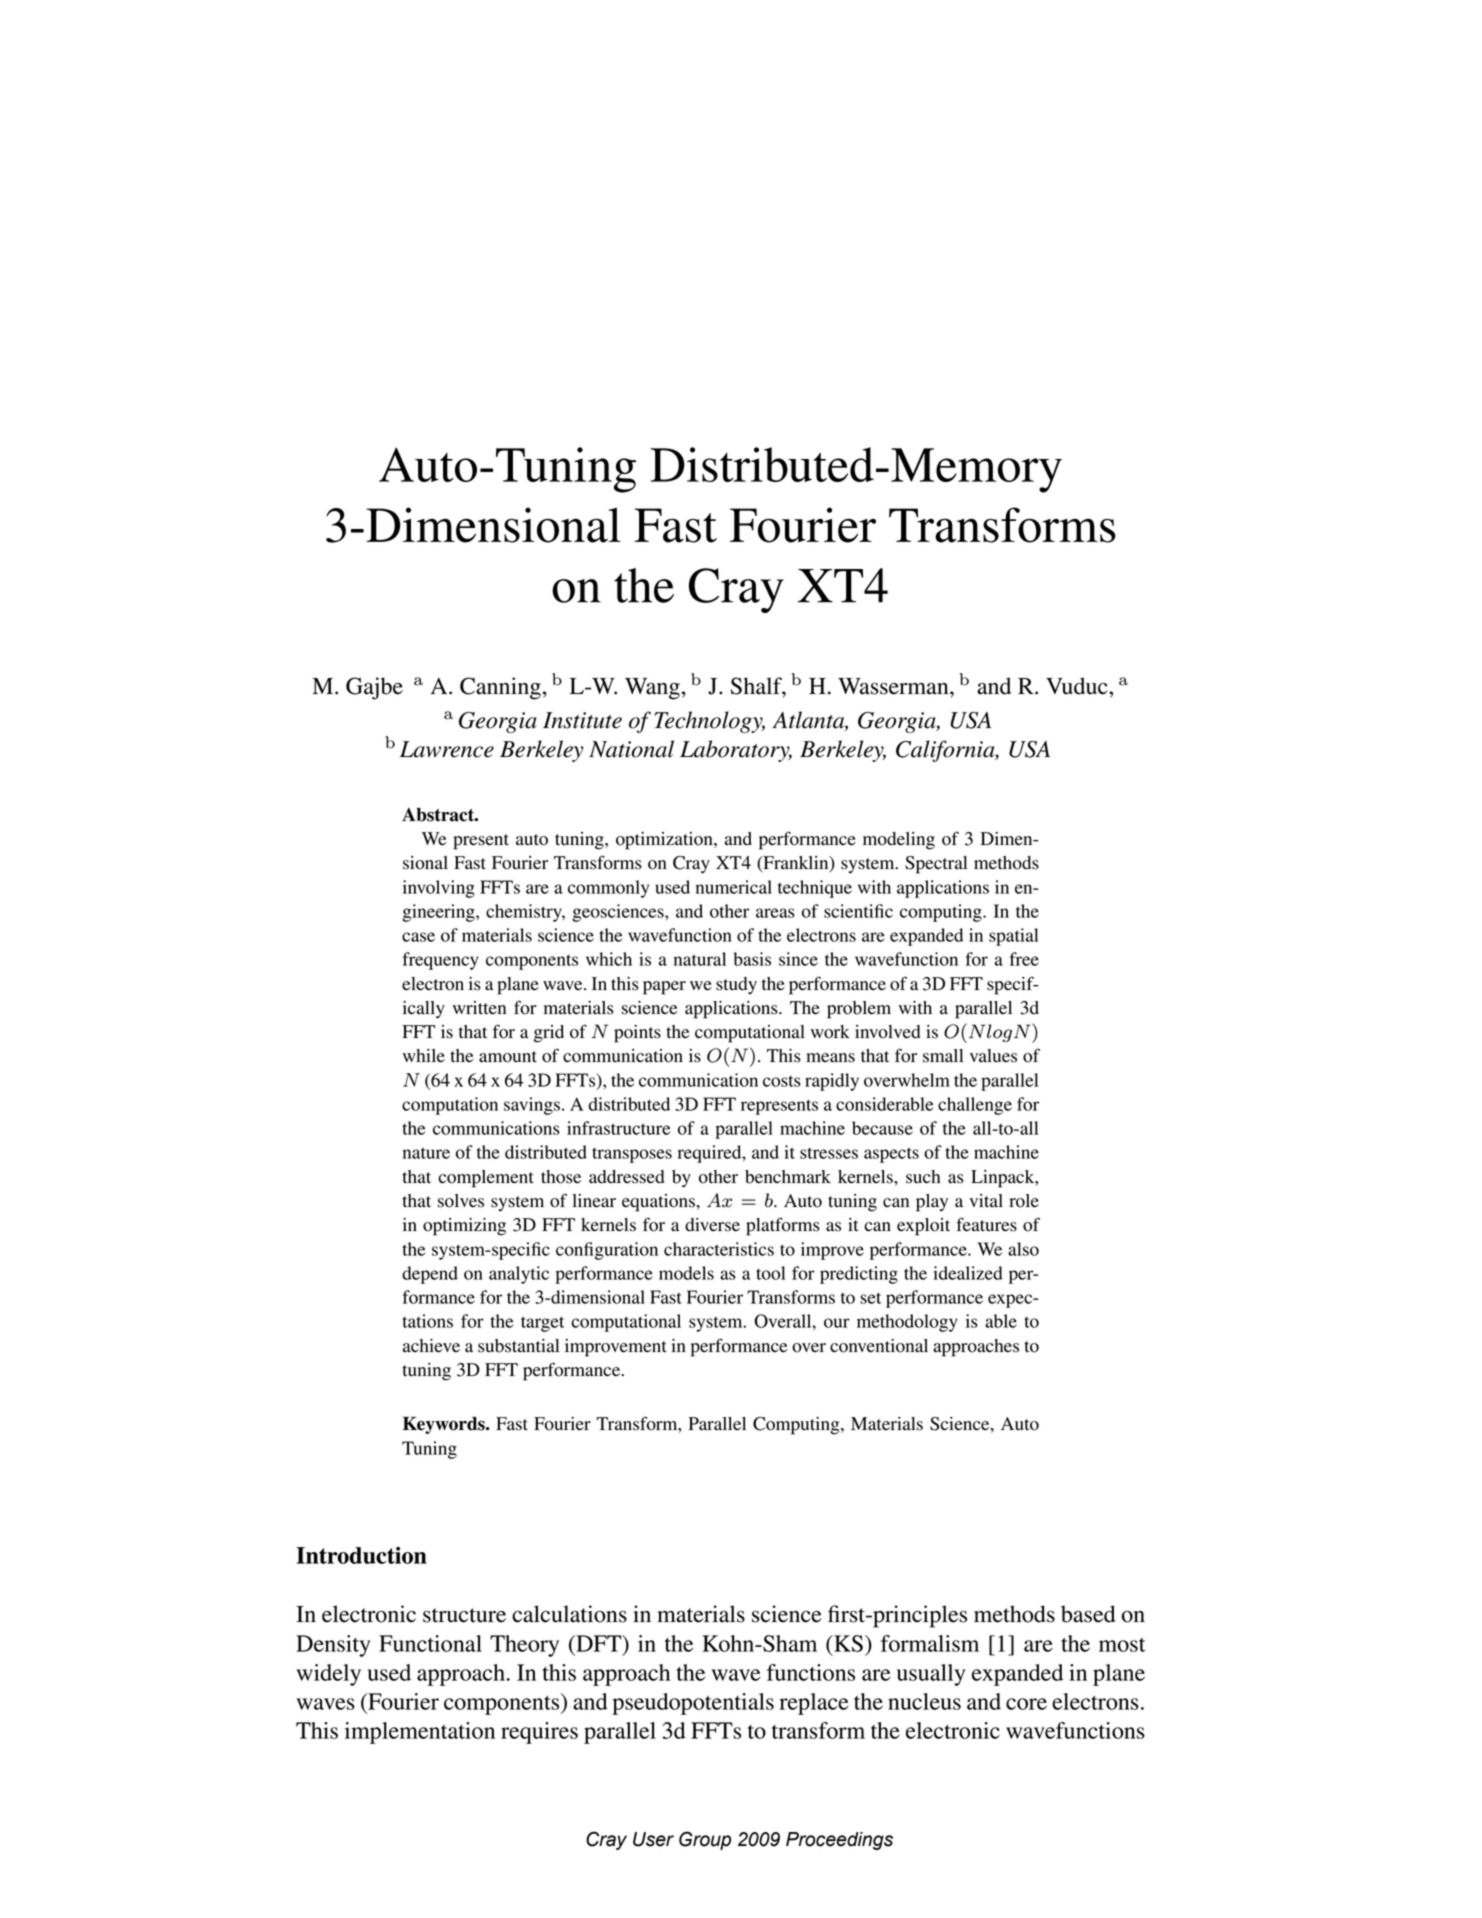 This page has height=1918, width=1482. Describe the element at coordinates (447, 749) in the page. I see `Lawrence` at that location.
